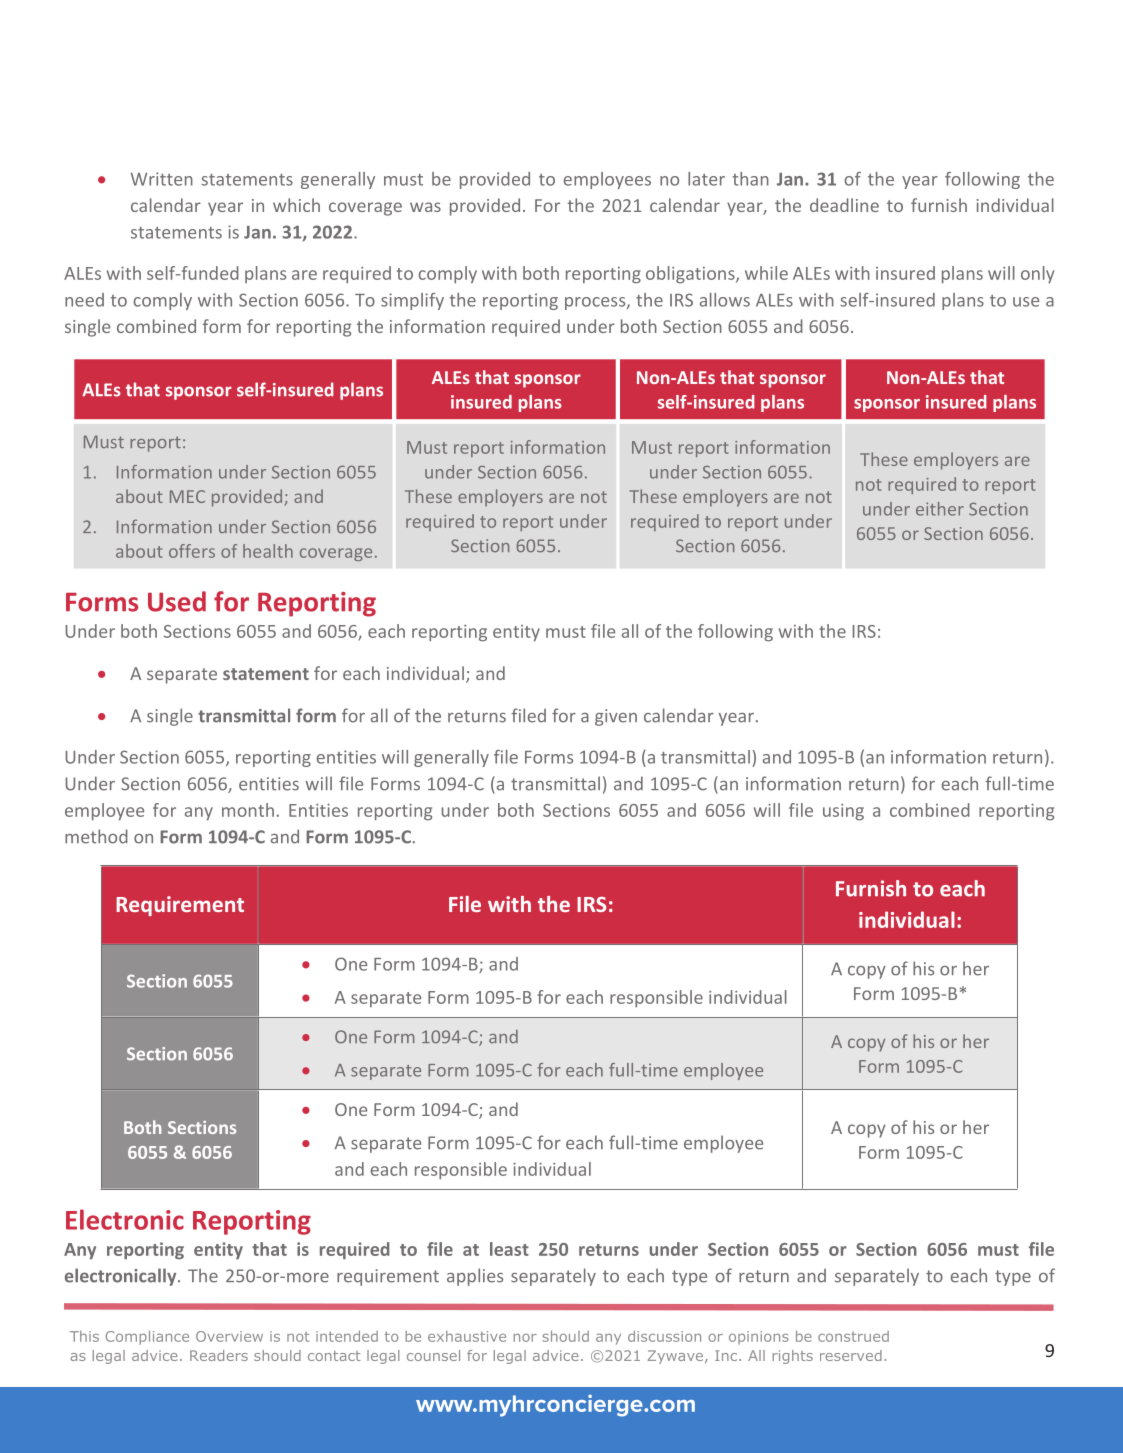 The height and width of the screenshot is (1453, 1123). What do you see at coordinates (843, 812) in the screenshot?
I see `using` at bounding box center [843, 812].
